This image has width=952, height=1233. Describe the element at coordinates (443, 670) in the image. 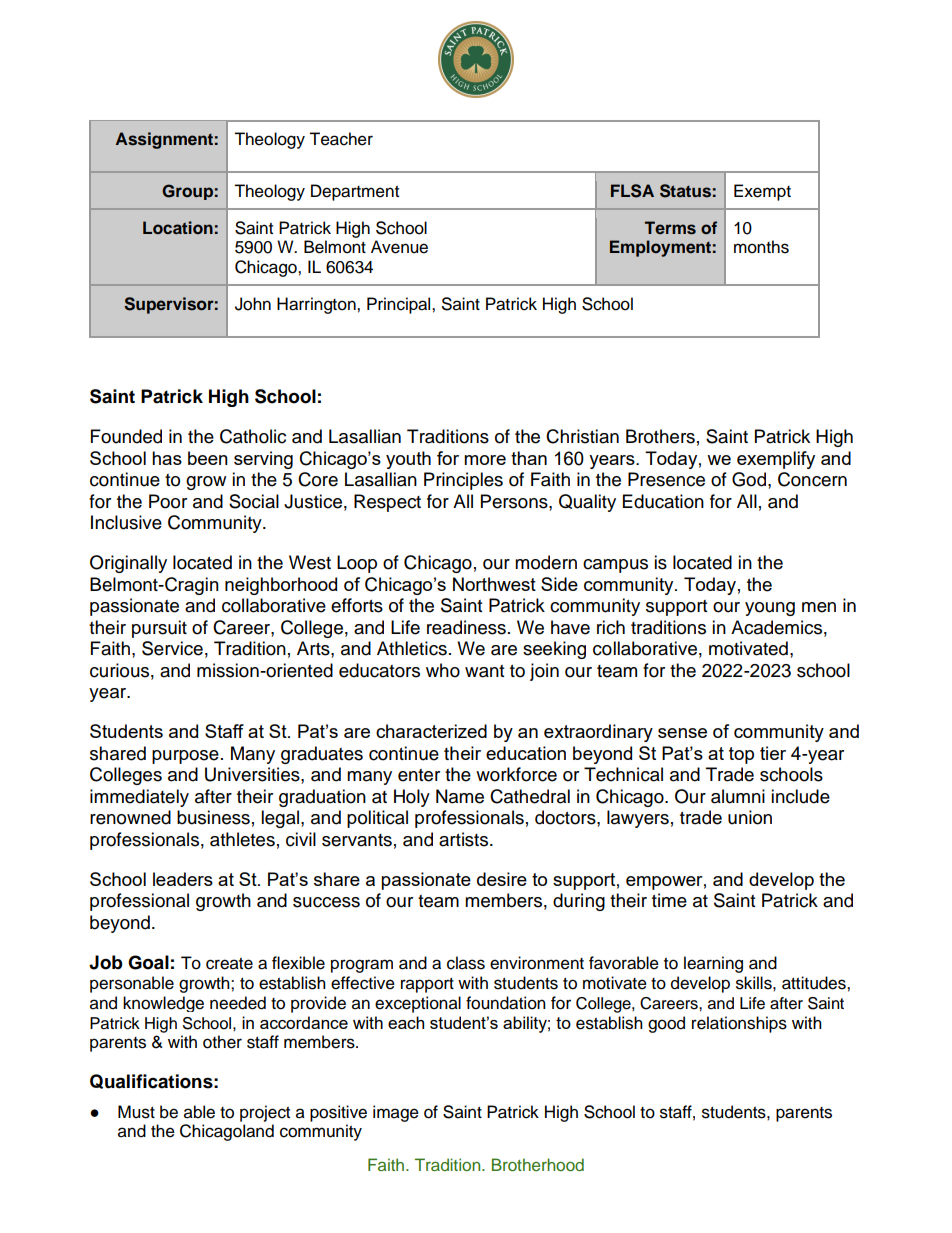

I see `who` at that location.
